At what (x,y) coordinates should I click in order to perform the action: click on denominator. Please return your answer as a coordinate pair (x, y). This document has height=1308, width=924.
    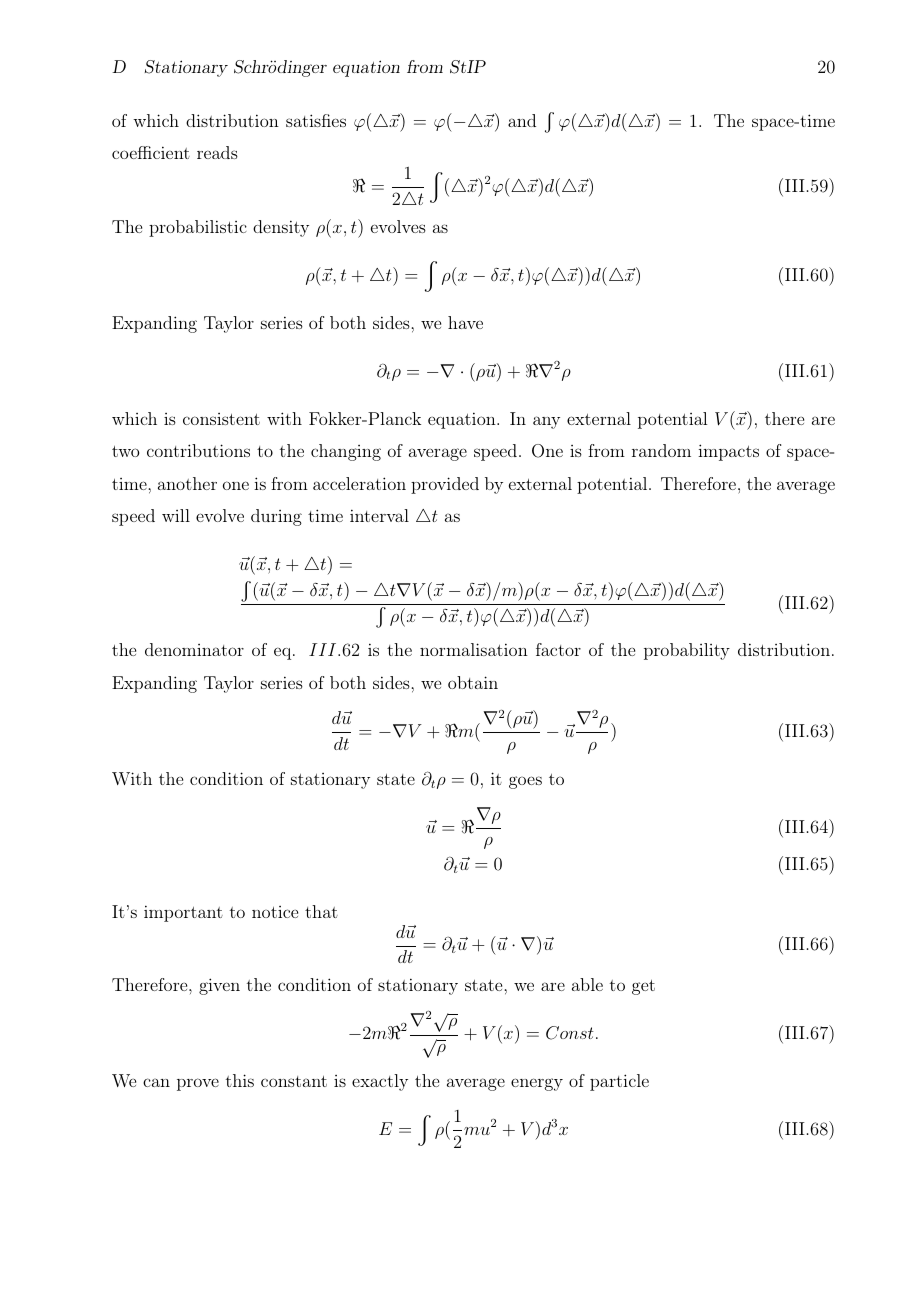
    Looking at the image, I should click on (194, 649).
